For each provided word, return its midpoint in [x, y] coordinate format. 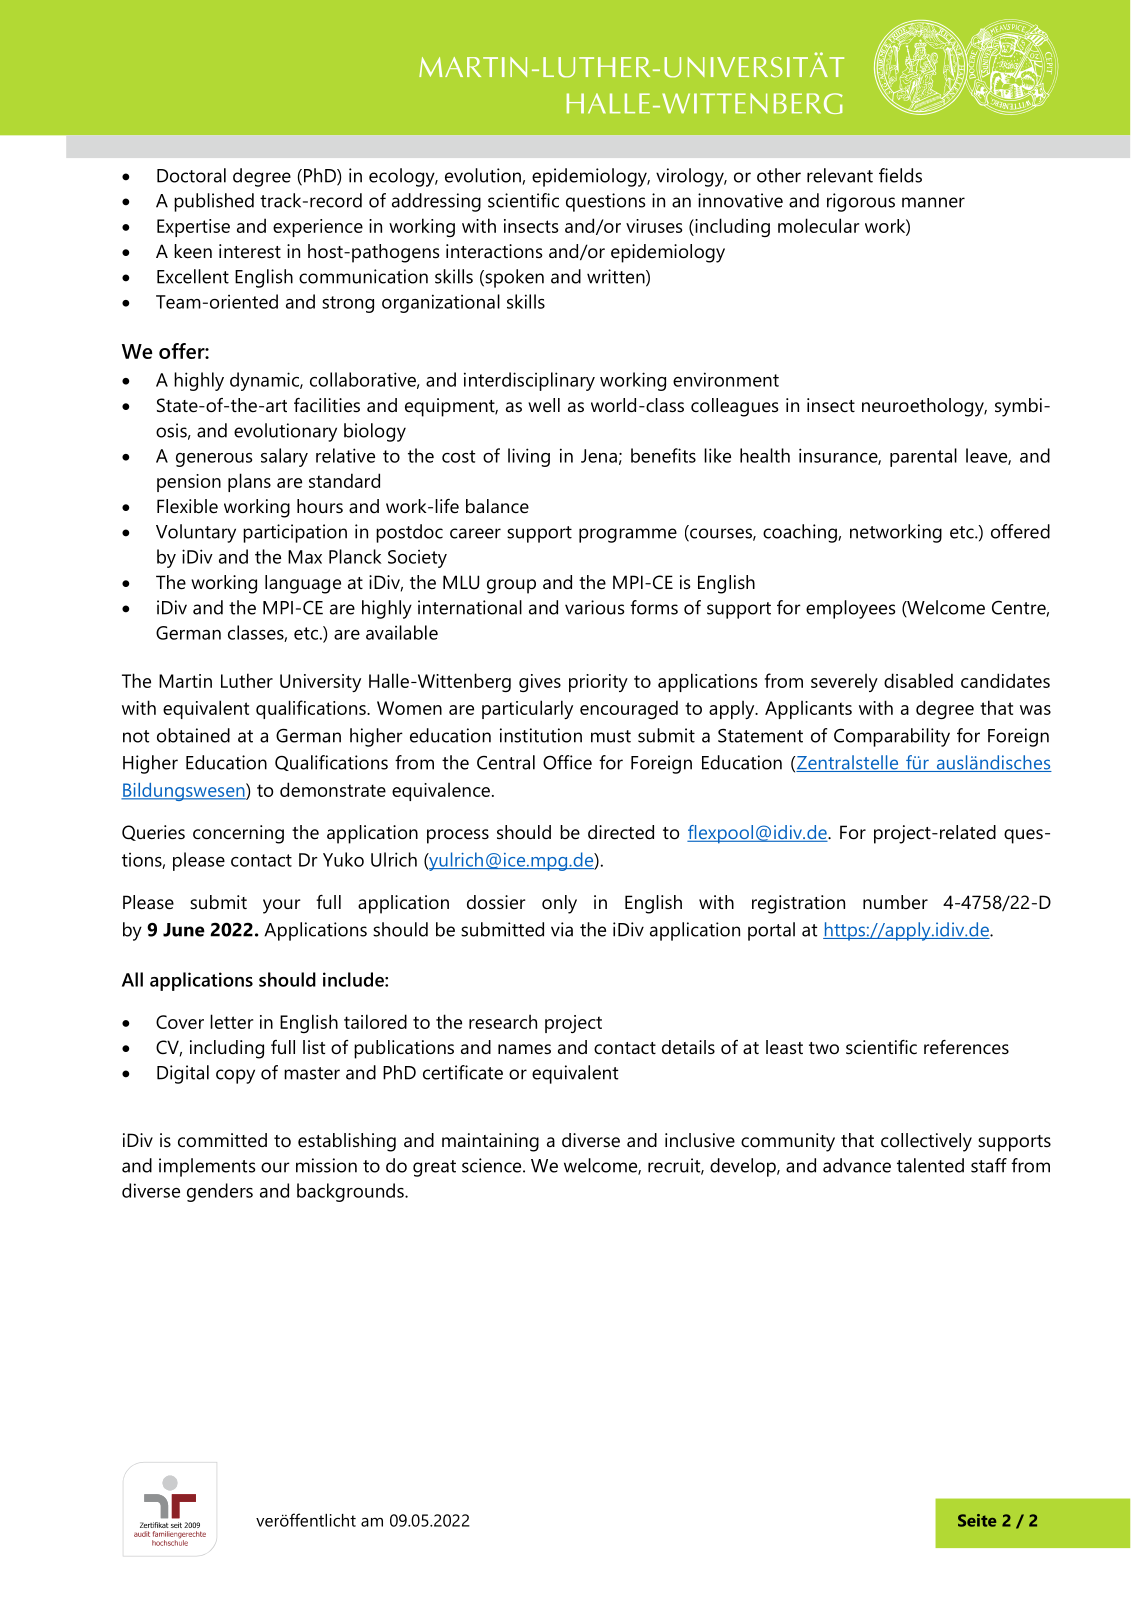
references [966, 1047]
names [524, 1049]
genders [220, 1192]
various [594, 607]
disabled [918, 680]
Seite [977, 1520]
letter [231, 1021]
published [214, 202]
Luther [247, 680]
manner [933, 202]
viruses [654, 226]
